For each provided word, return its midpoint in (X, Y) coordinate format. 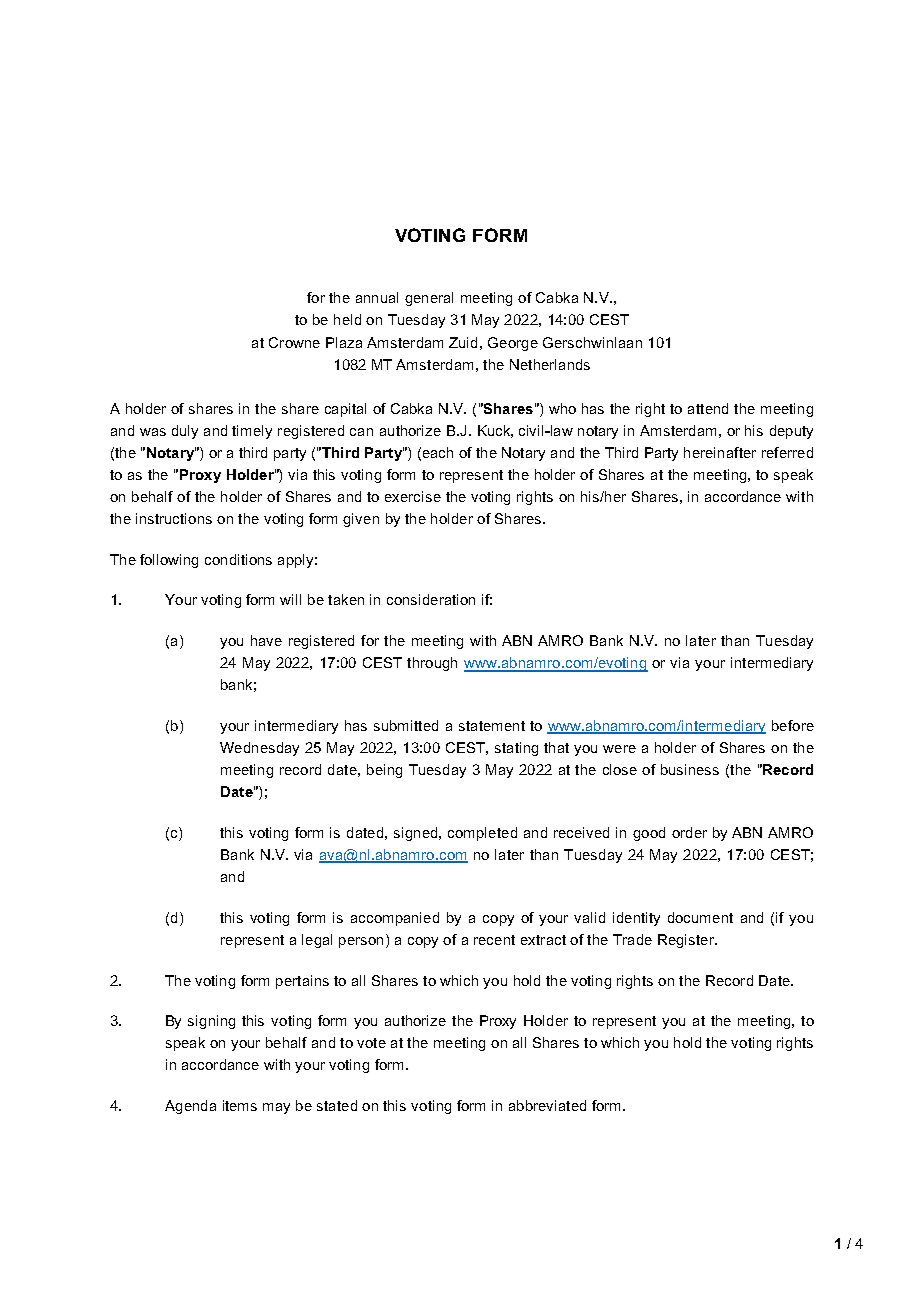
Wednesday (259, 749)
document (700, 917)
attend (708, 408)
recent (494, 940)
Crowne (294, 342)
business (690, 769)
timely (252, 432)
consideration (431, 599)
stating (516, 749)
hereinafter (720, 452)
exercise (413, 496)
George (513, 344)
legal (317, 941)
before (793, 725)
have (266, 640)
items (240, 1105)
